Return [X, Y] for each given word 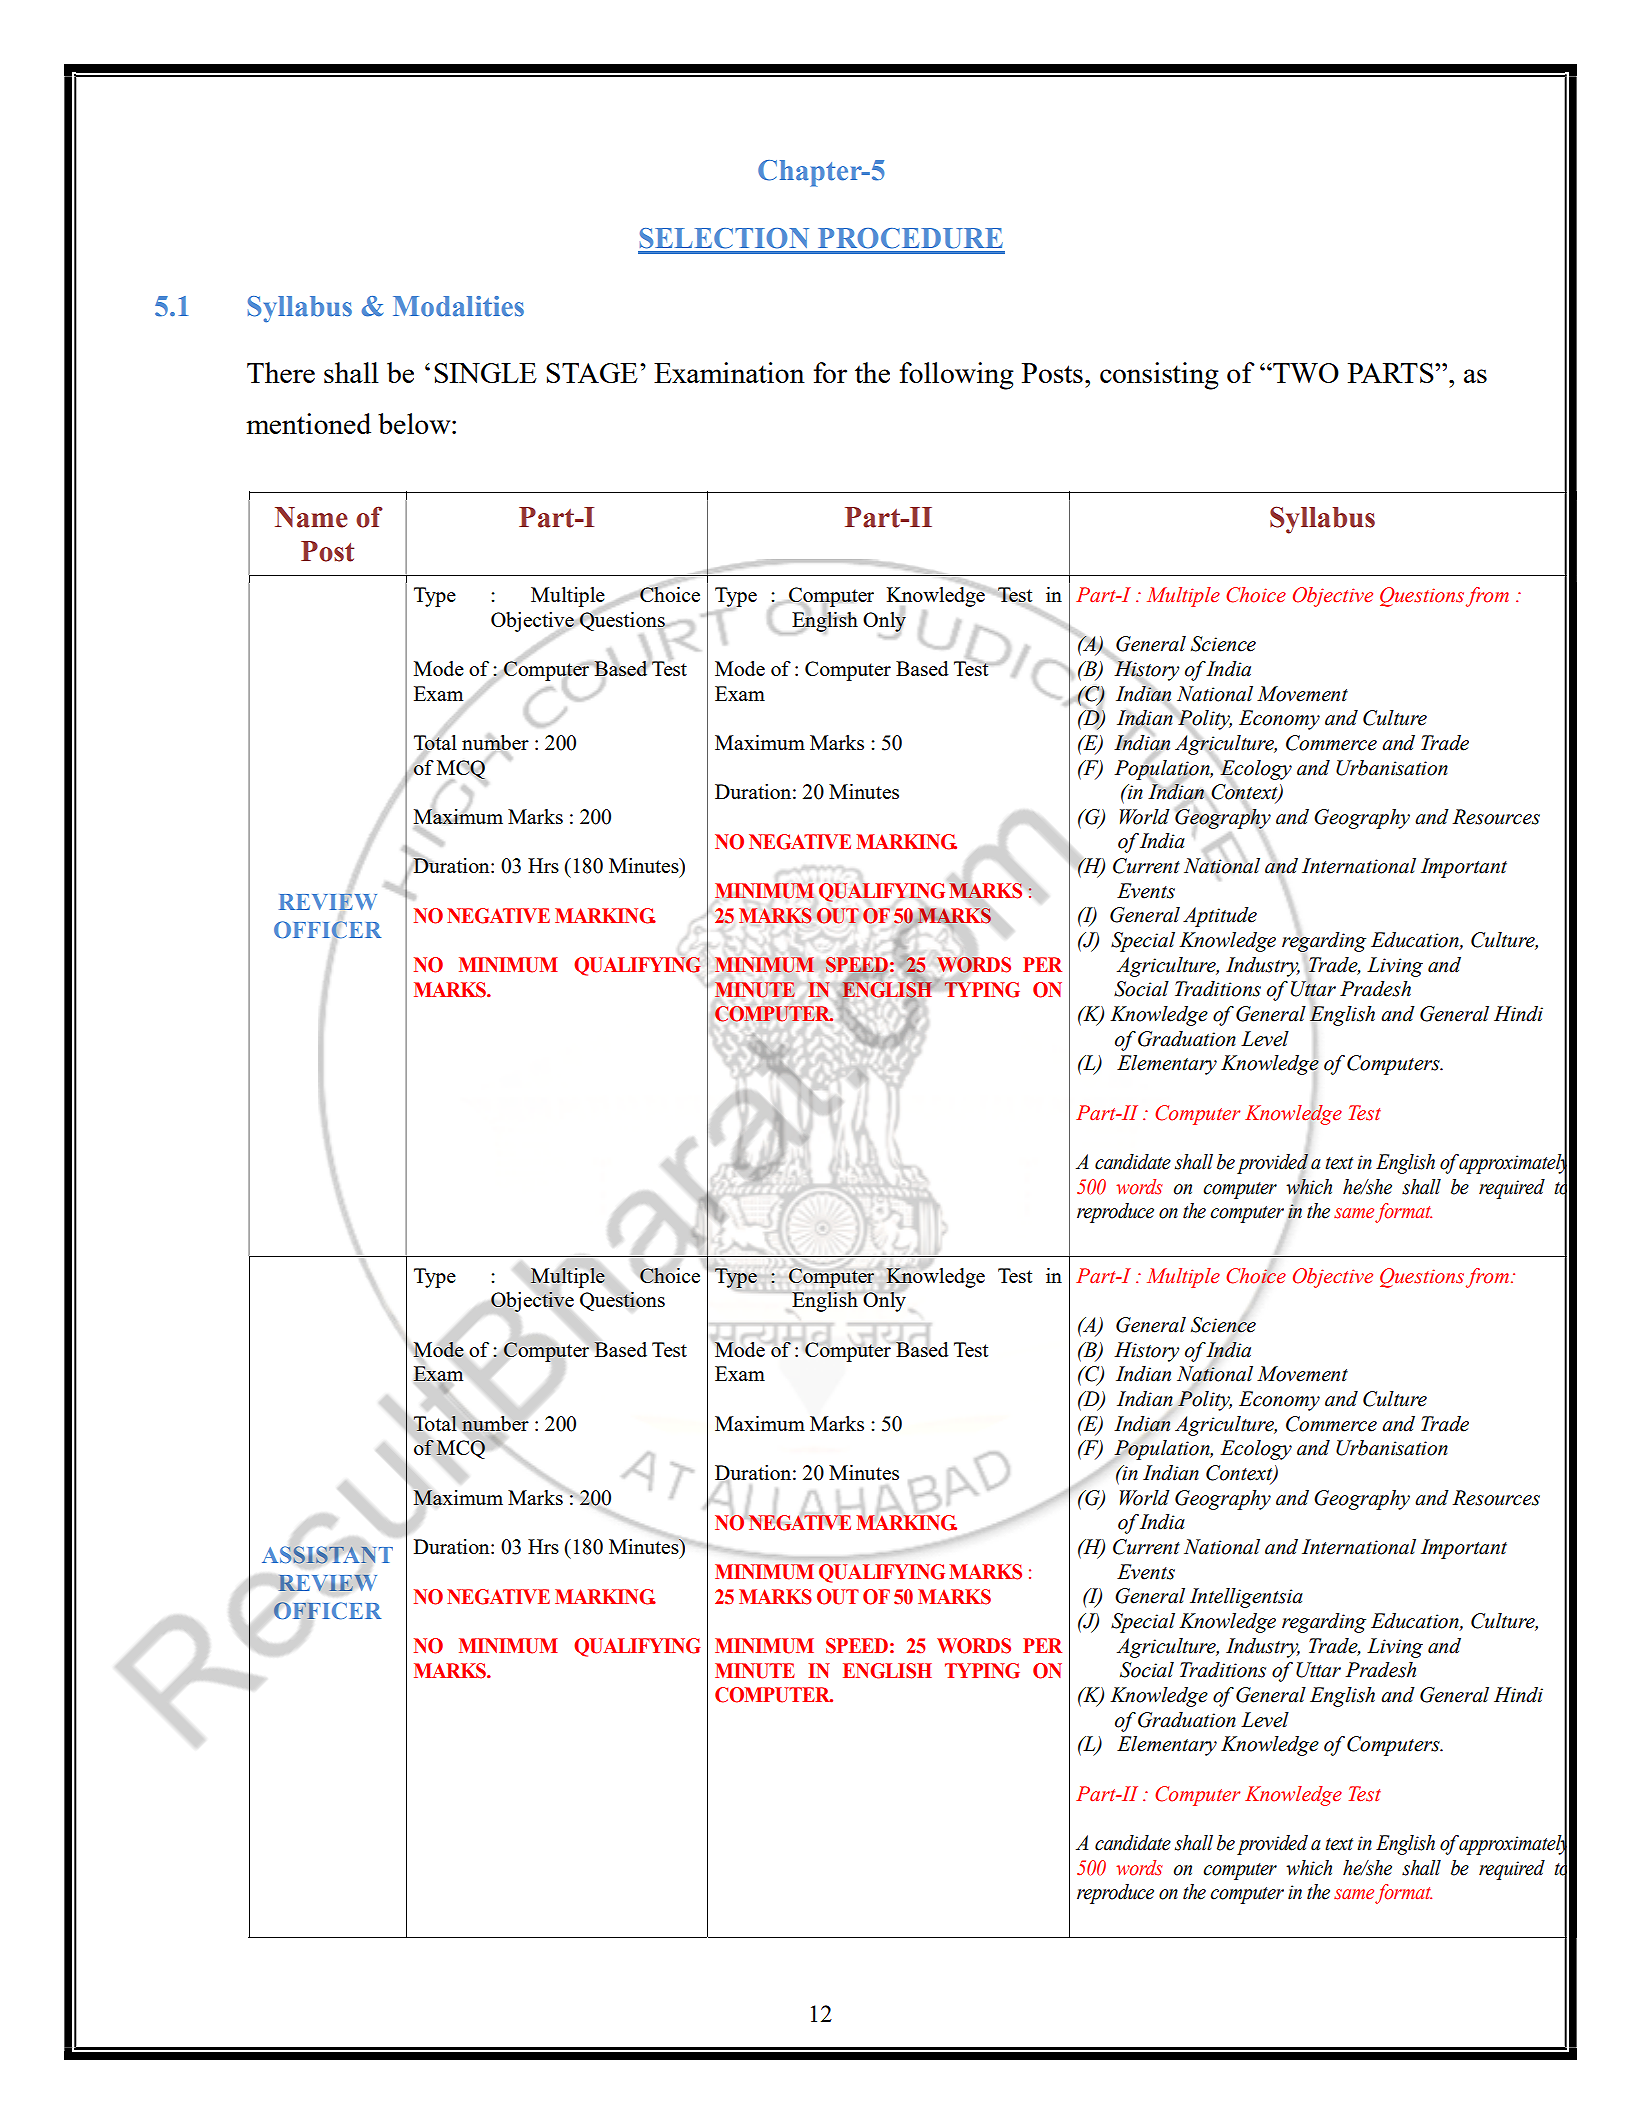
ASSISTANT [327, 1555]
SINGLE [485, 373]
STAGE [592, 373]
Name [311, 517]
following [957, 376]
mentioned [308, 423]
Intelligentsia [1246, 1598]
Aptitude [1220, 917]
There [281, 372]
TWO [1305, 373]
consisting [1159, 376]
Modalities [458, 306]
